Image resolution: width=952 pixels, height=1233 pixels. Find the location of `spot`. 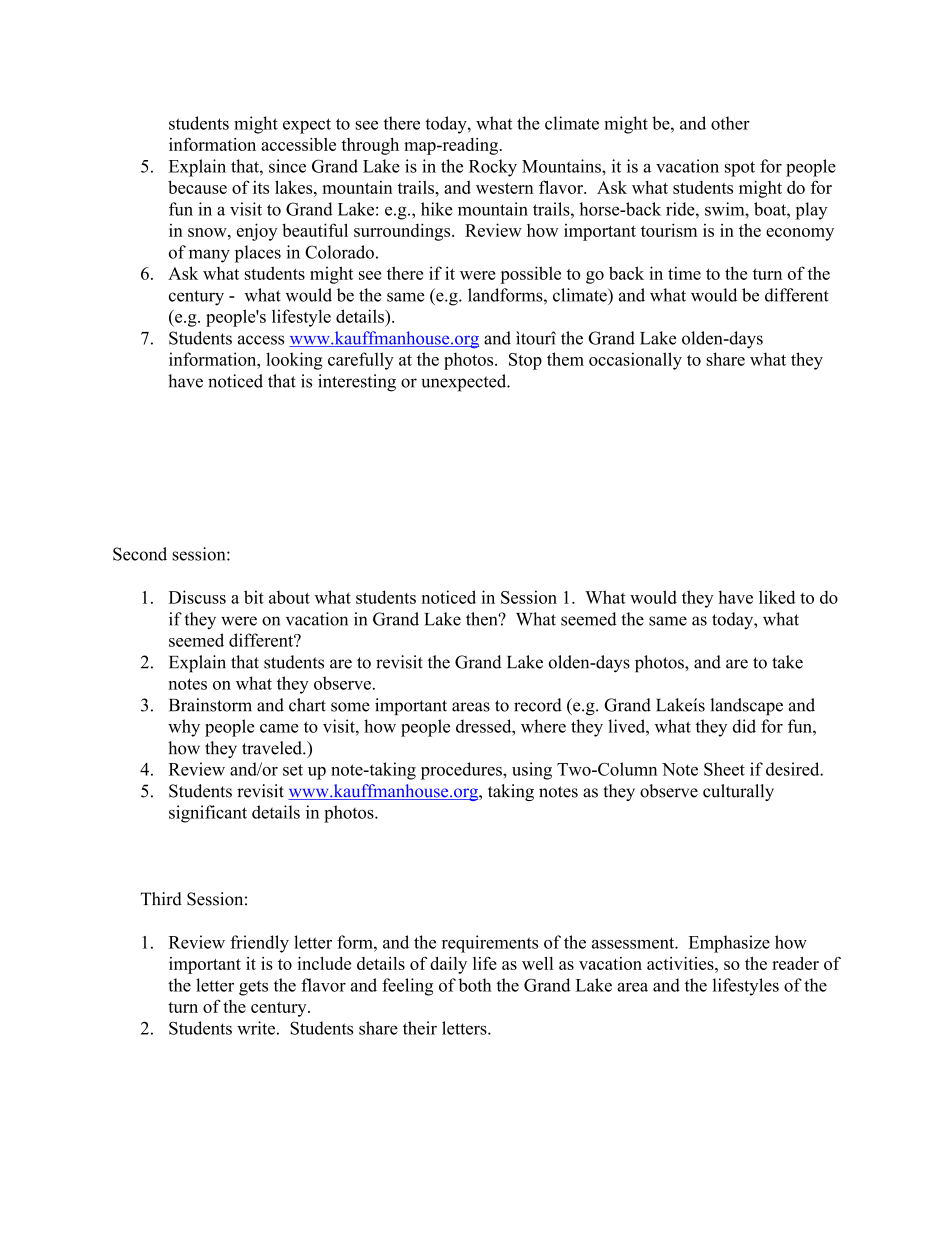

spot is located at coordinates (740, 169).
